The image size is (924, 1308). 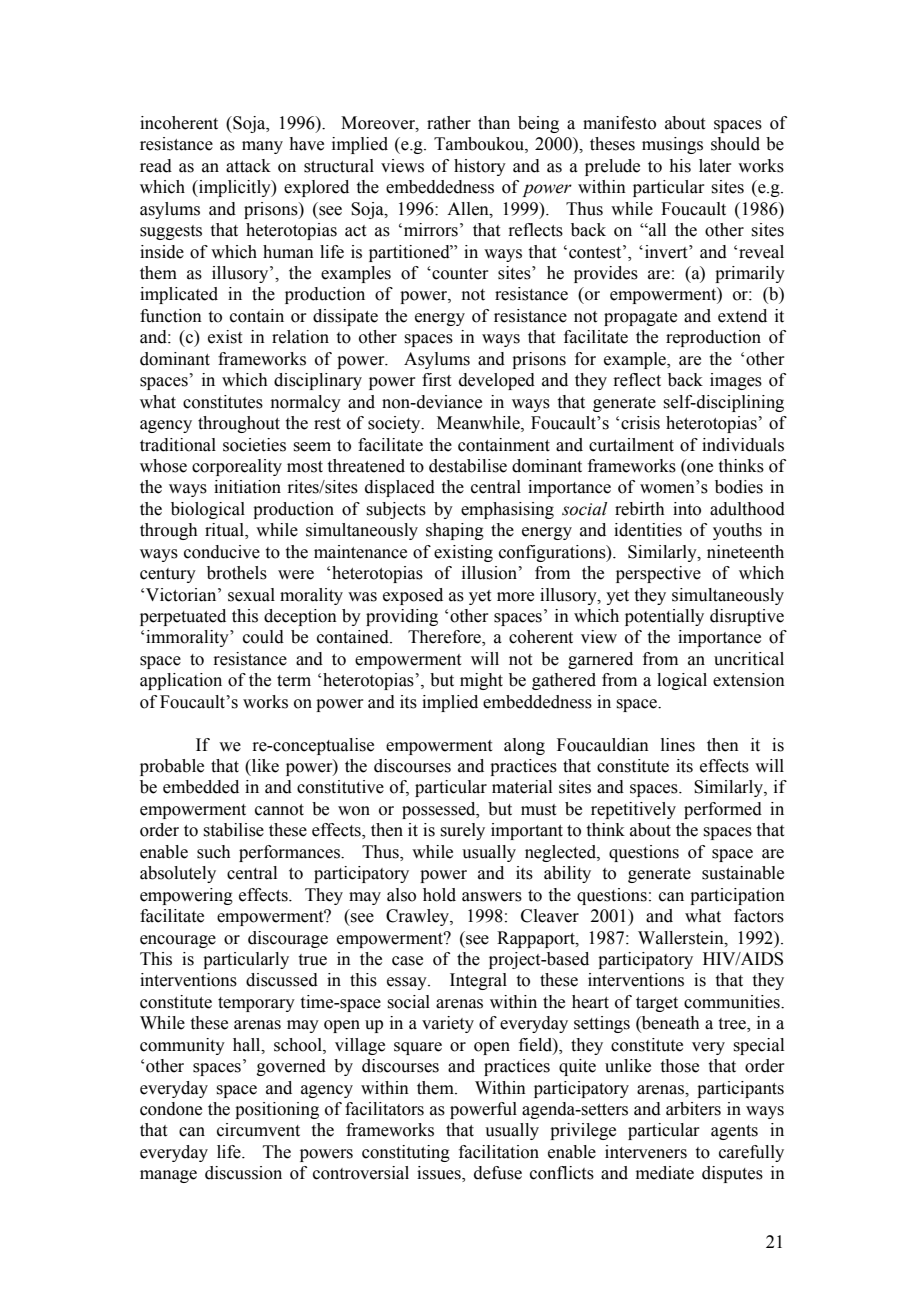 What do you see at coordinates (480, 167) in the screenshot?
I see `history` at bounding box center [480, 167].
